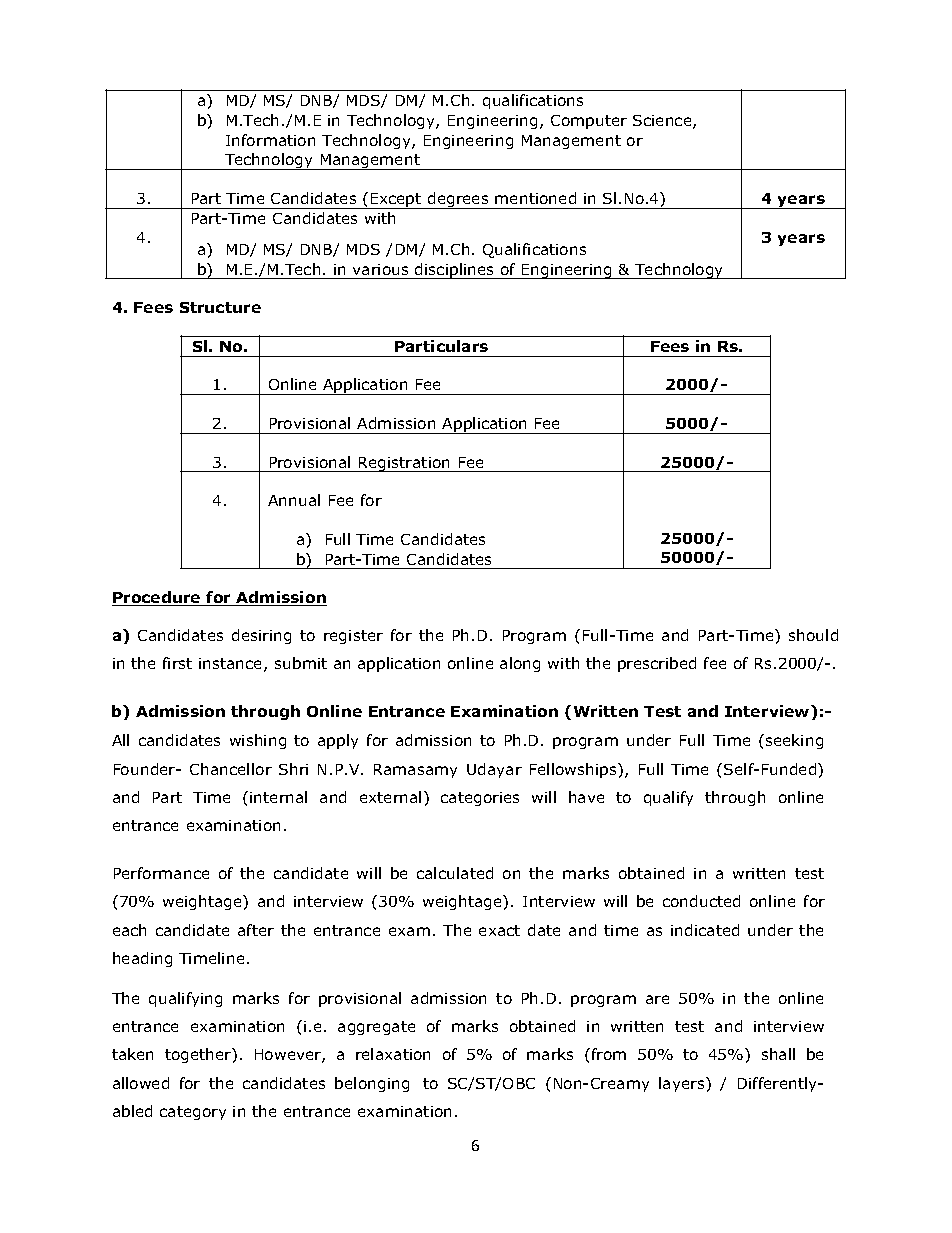 The height and width of the screenshot is (1233, 952). Describe the element at coordinates (458, 200) in the screenshot. I see `degrees` at that location.
